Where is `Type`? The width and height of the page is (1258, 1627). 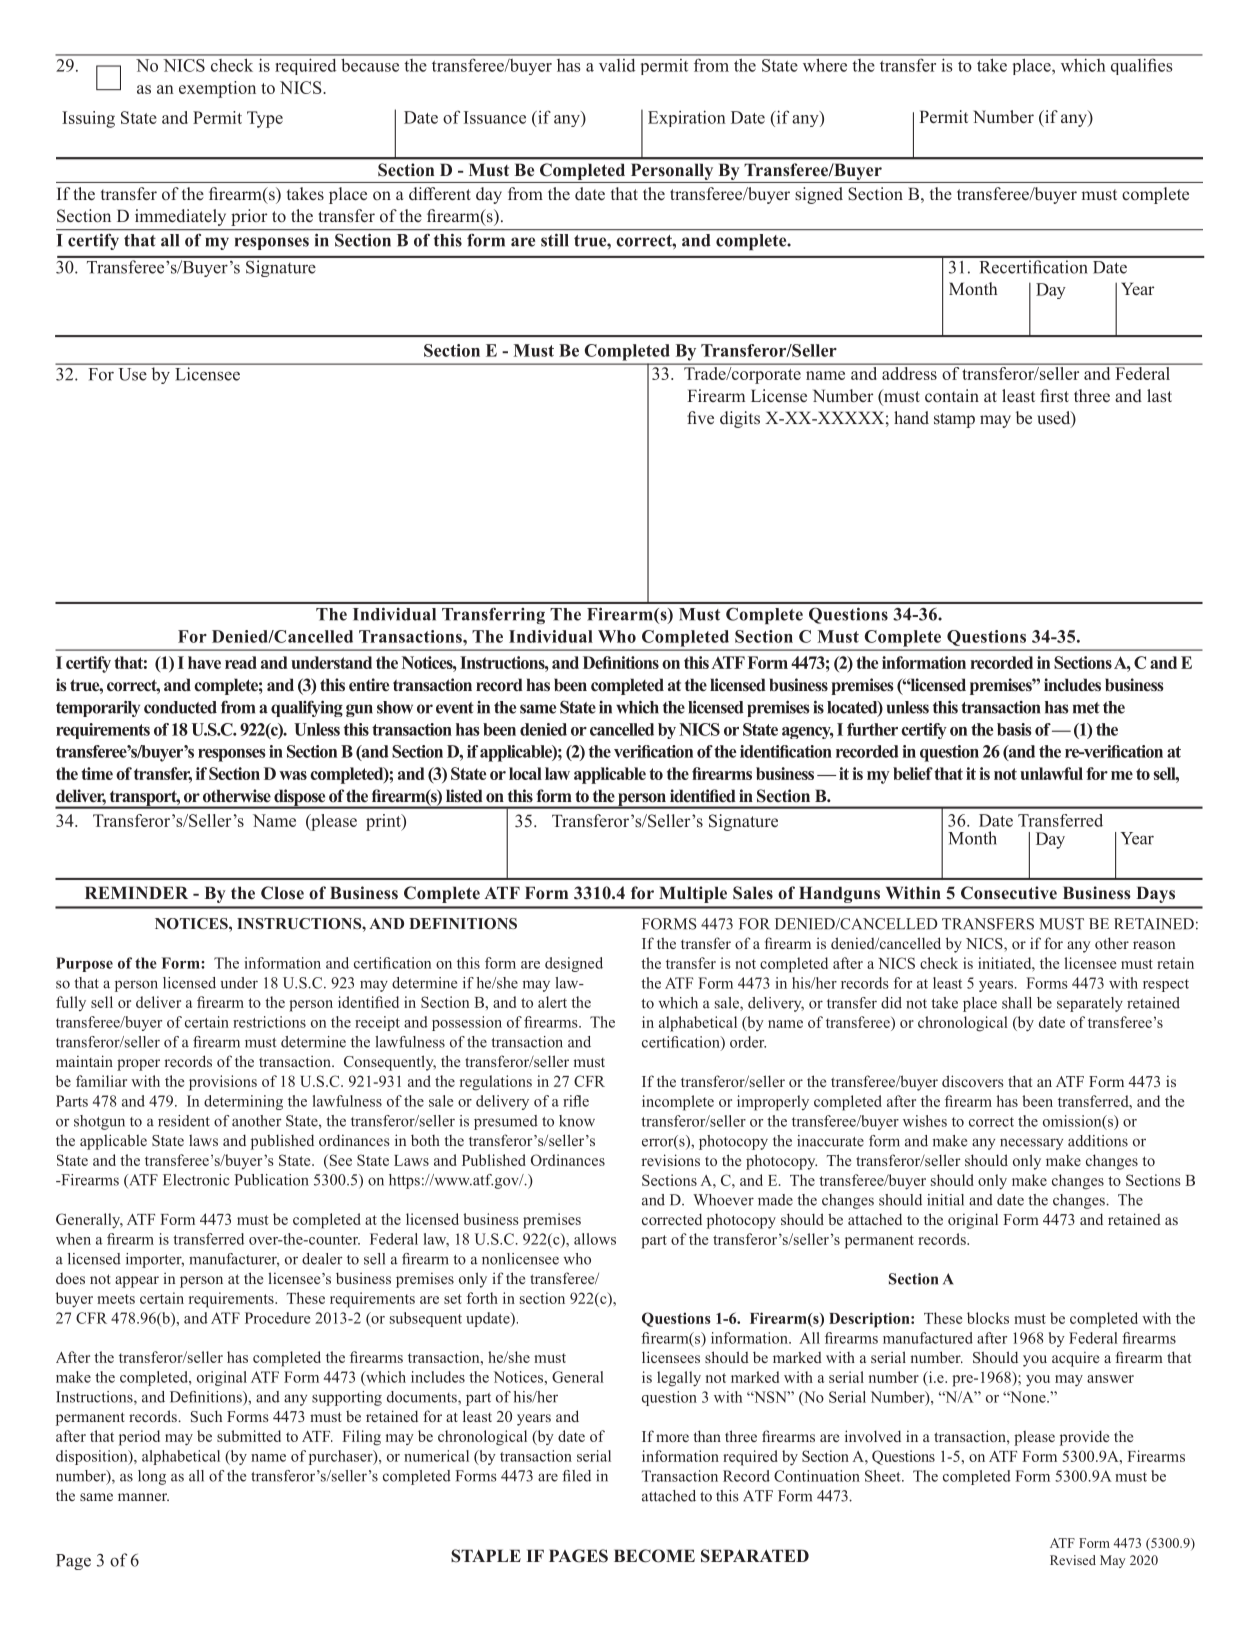 Type is located at coordinates (265, 119).
